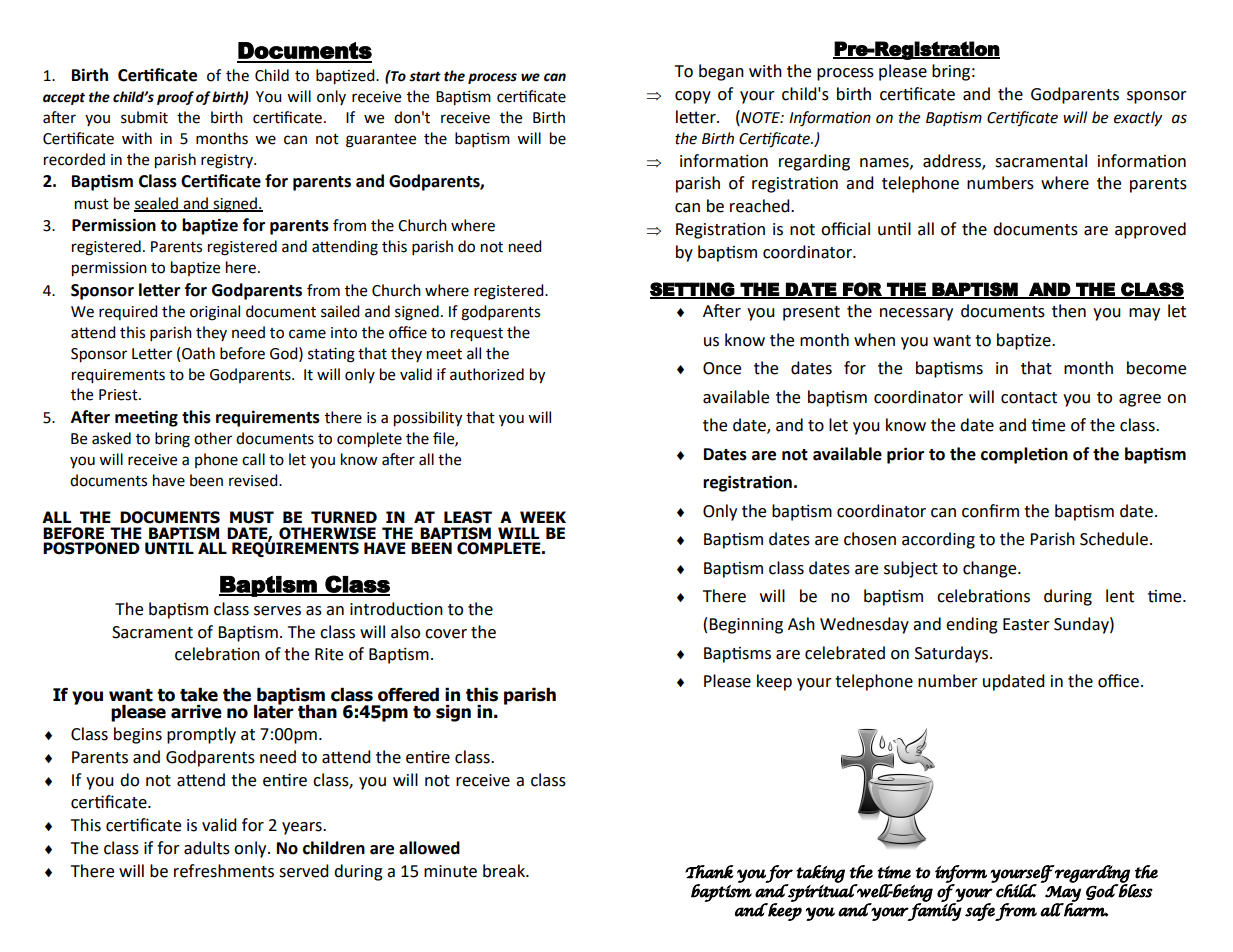  What do you see at coordinates (953, 654) in the screenshot?
I see `Saturdays` at bounding box center [953, 654].
